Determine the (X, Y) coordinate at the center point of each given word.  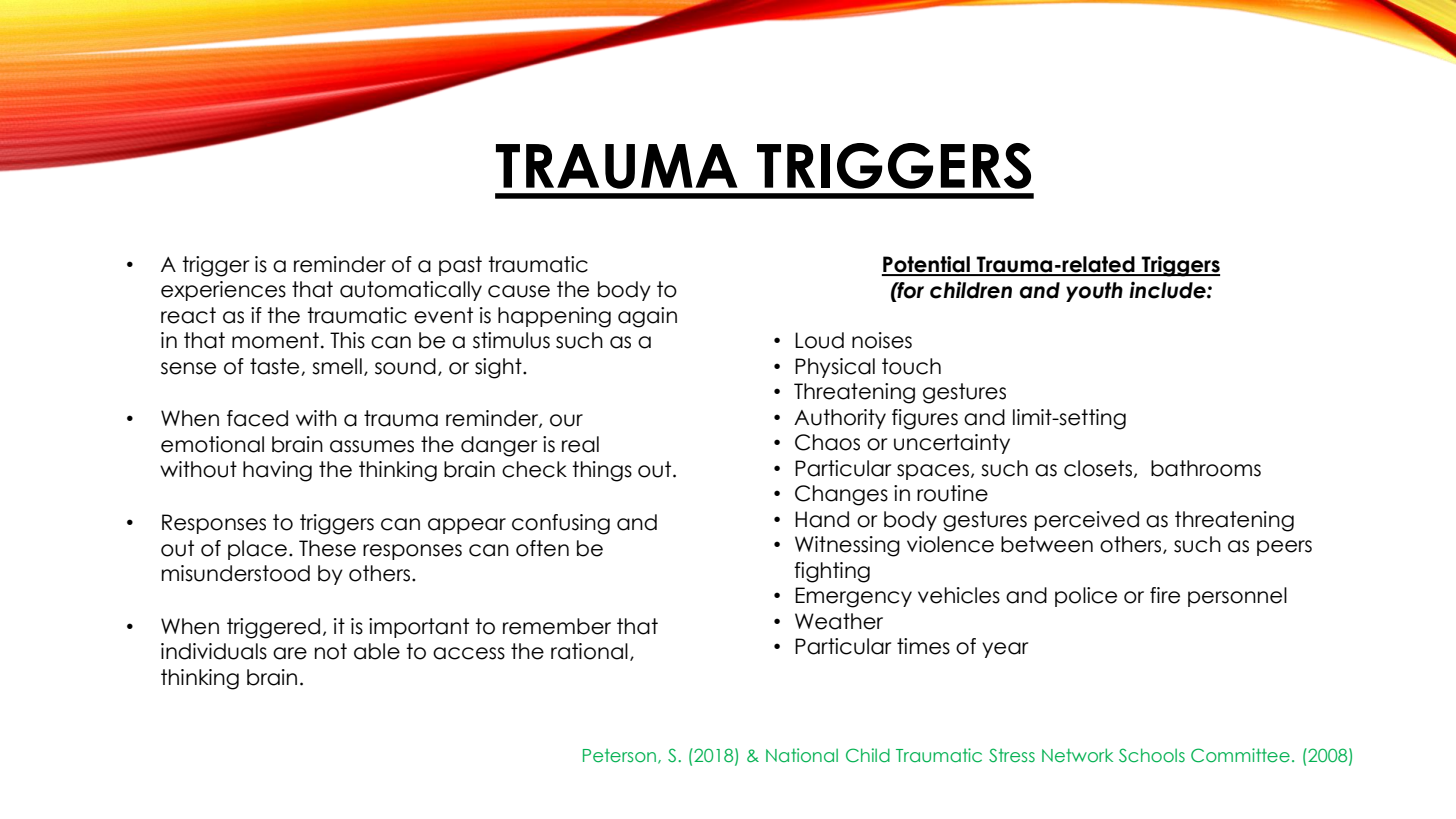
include (1168, 290)
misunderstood (236, 573)
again (647, 317)
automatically (411, 291)
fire (1165, 595)
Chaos (827, 442)
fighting (832, 572)
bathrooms (1206, 468)
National (802, 755)
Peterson (621, 756)
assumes (372, 446)
